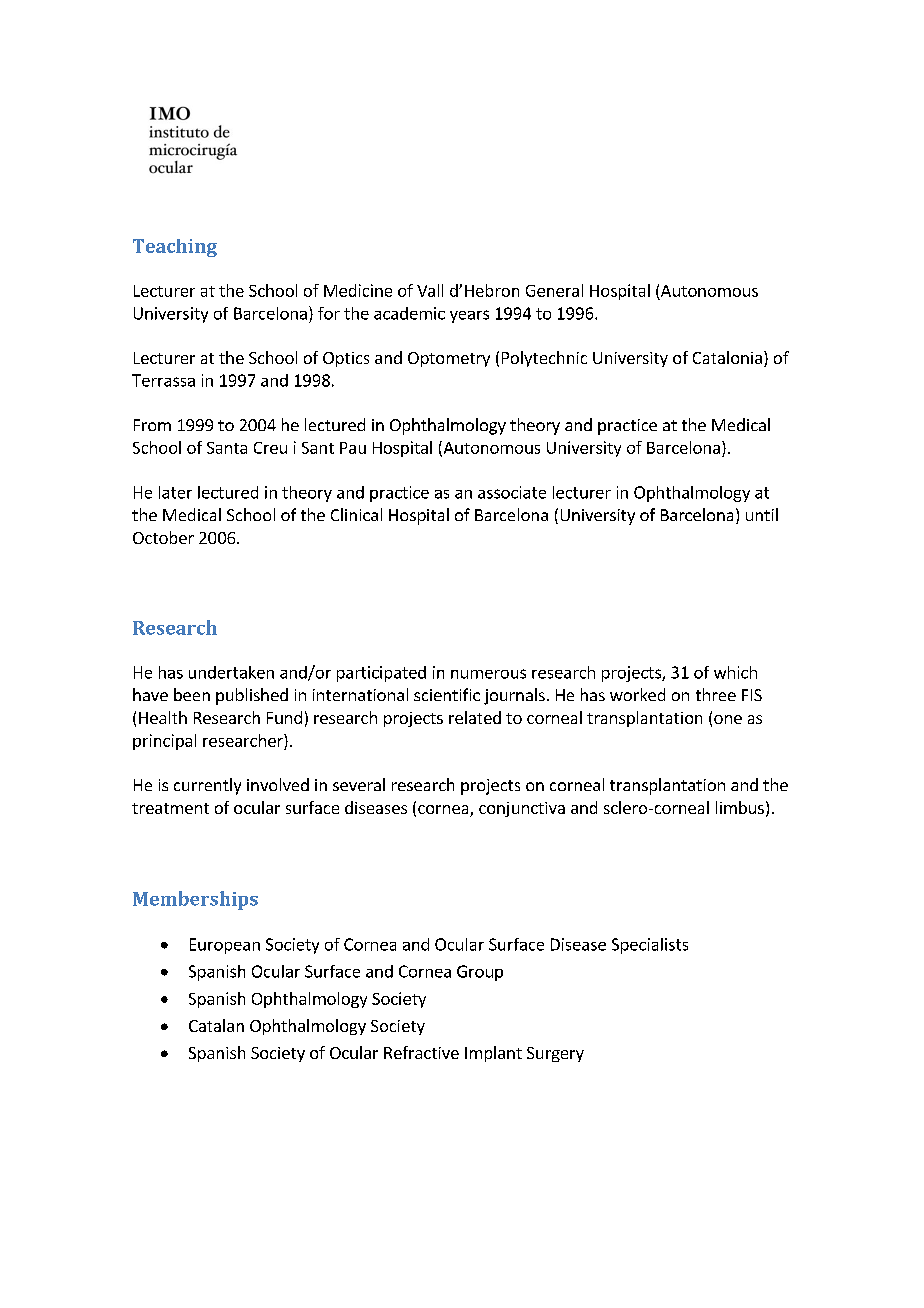  What do you see at coordinates (469, 316) in the screenshot?
I see `years` at bounding box center [469, 316].
